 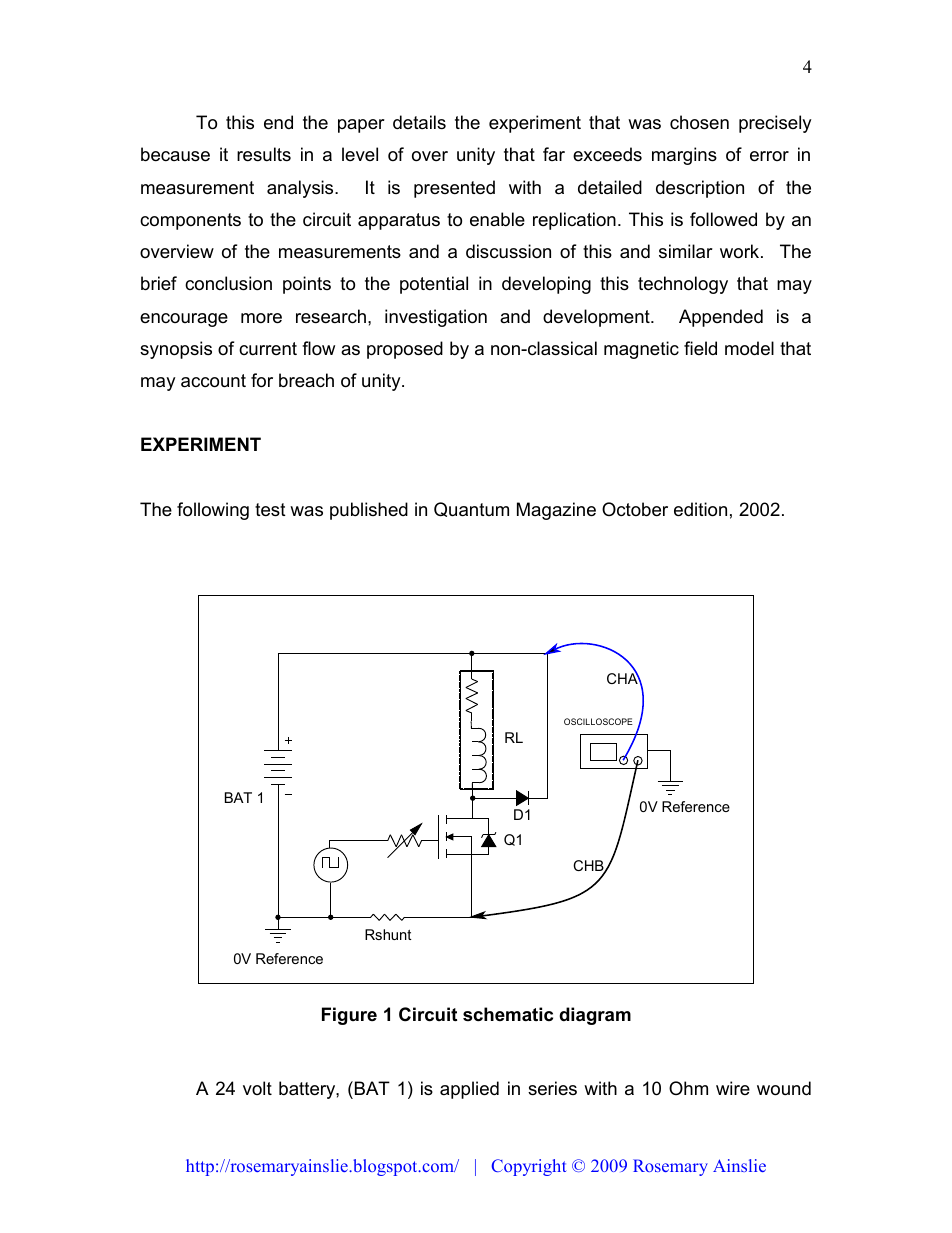 What do you see at coordinates (257, 1088) in the screenshot?
I see `volt` at bounding box center [257, 1088].
